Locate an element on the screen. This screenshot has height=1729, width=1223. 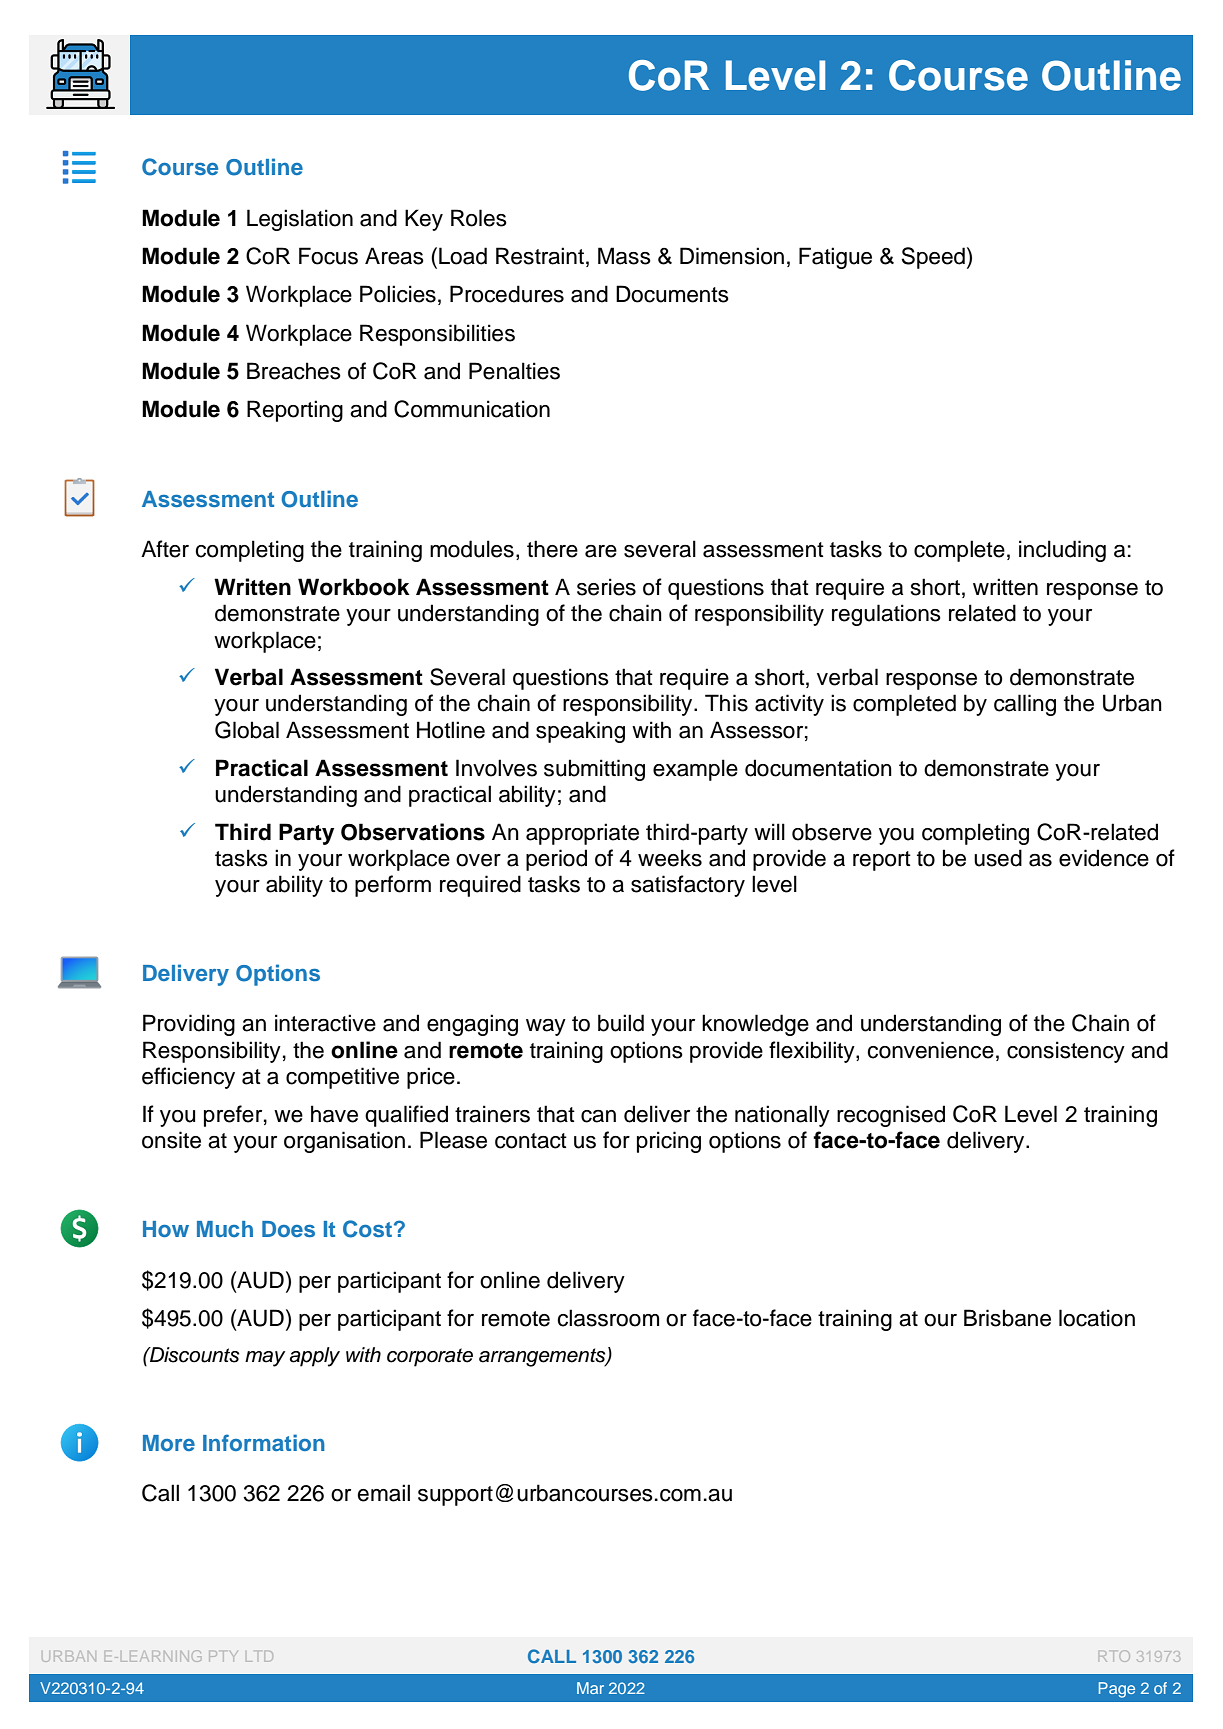
Focus is located at coordinates (328, 256).
